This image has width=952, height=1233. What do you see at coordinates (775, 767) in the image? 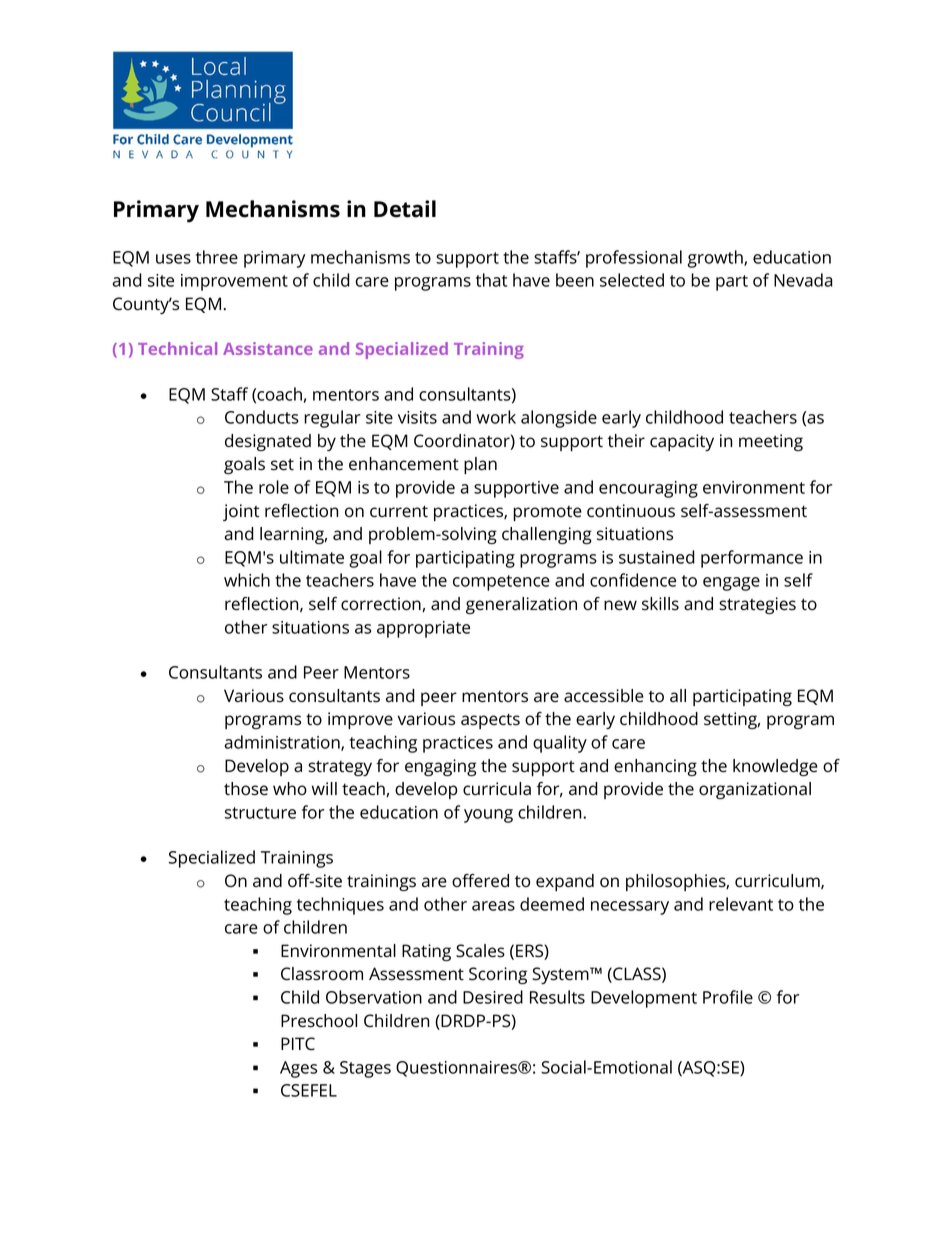
I see `knowledge` at bounding box center [775, 767].
